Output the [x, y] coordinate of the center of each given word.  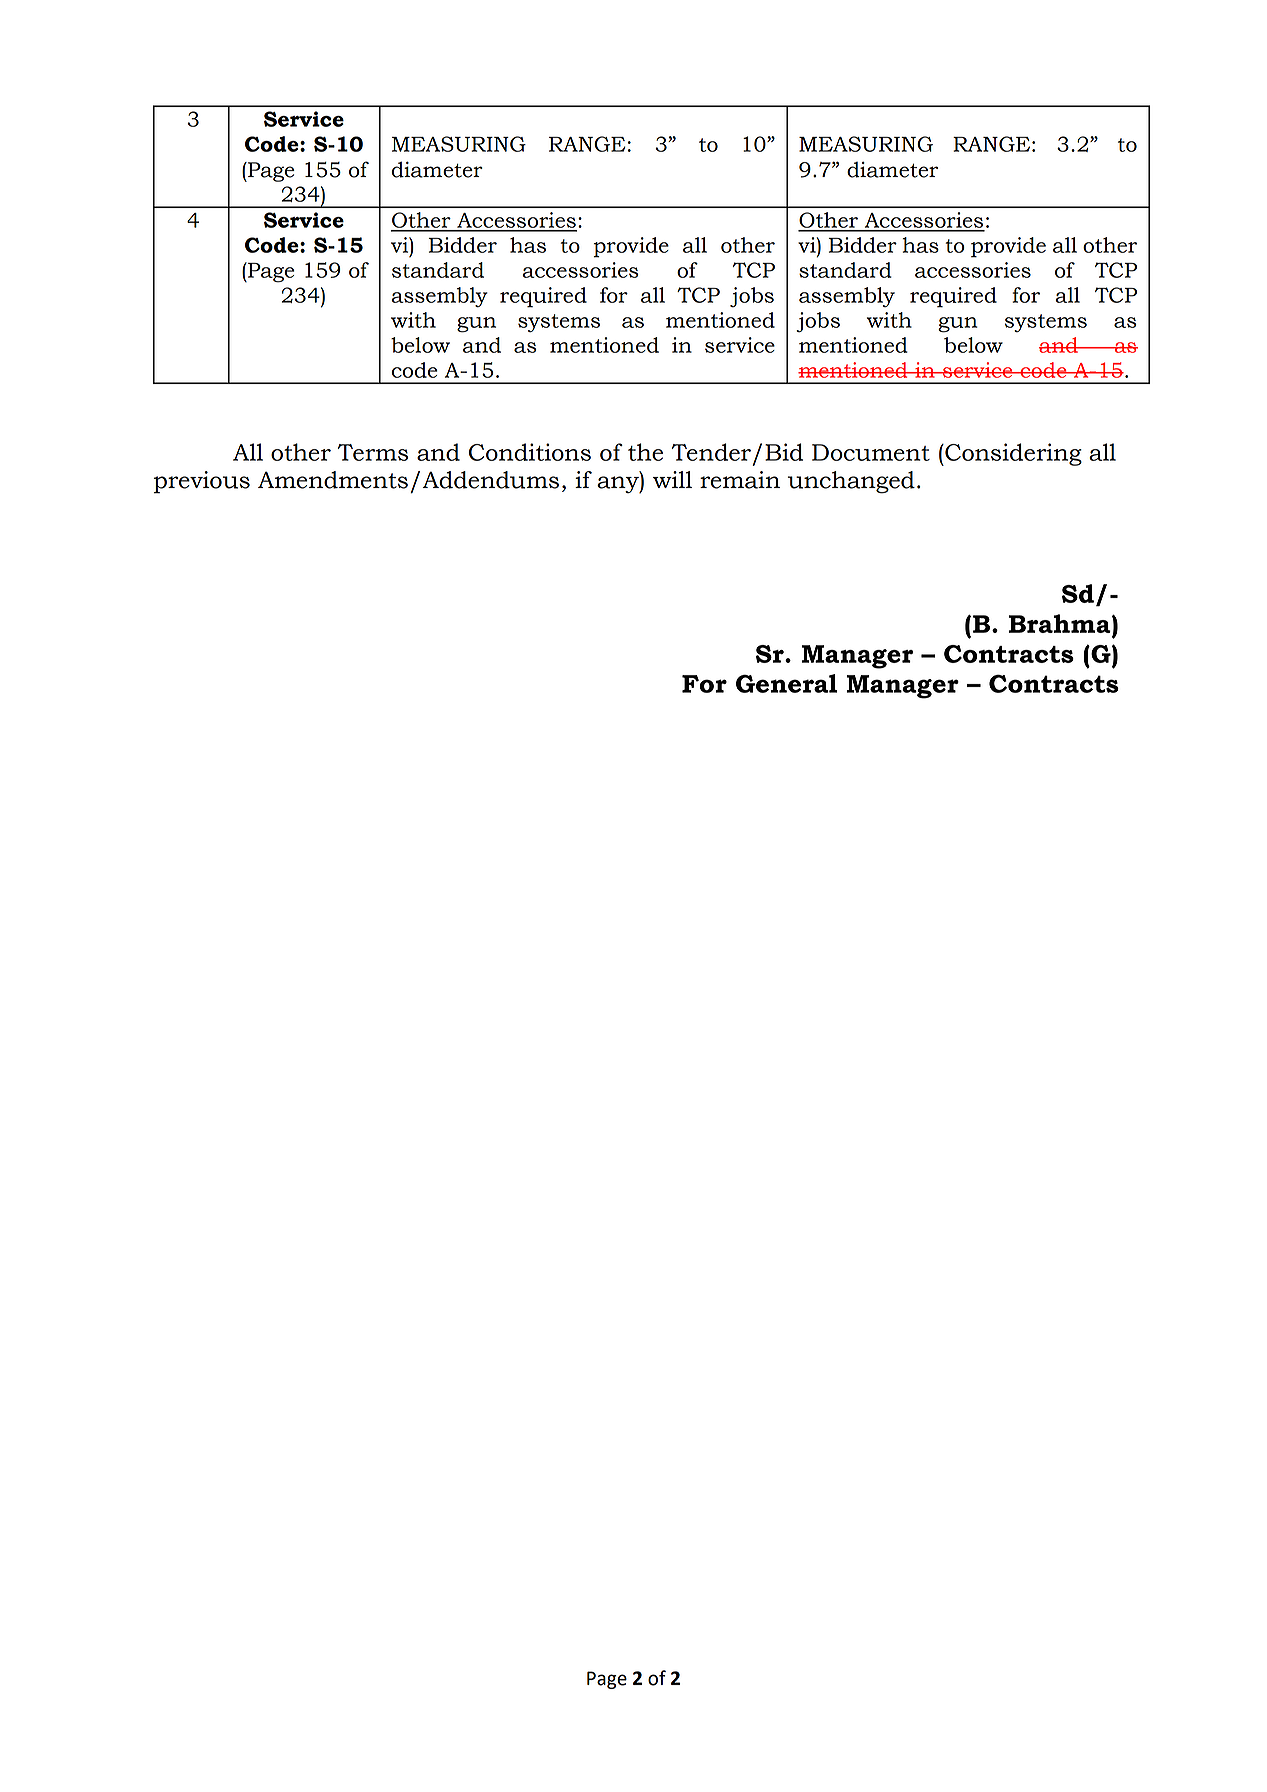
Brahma [1061, 623]
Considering [1012, 454]
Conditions [530, 452]
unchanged [851, 482]
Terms [373, 452]
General [786, 683]
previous [202, 482]
